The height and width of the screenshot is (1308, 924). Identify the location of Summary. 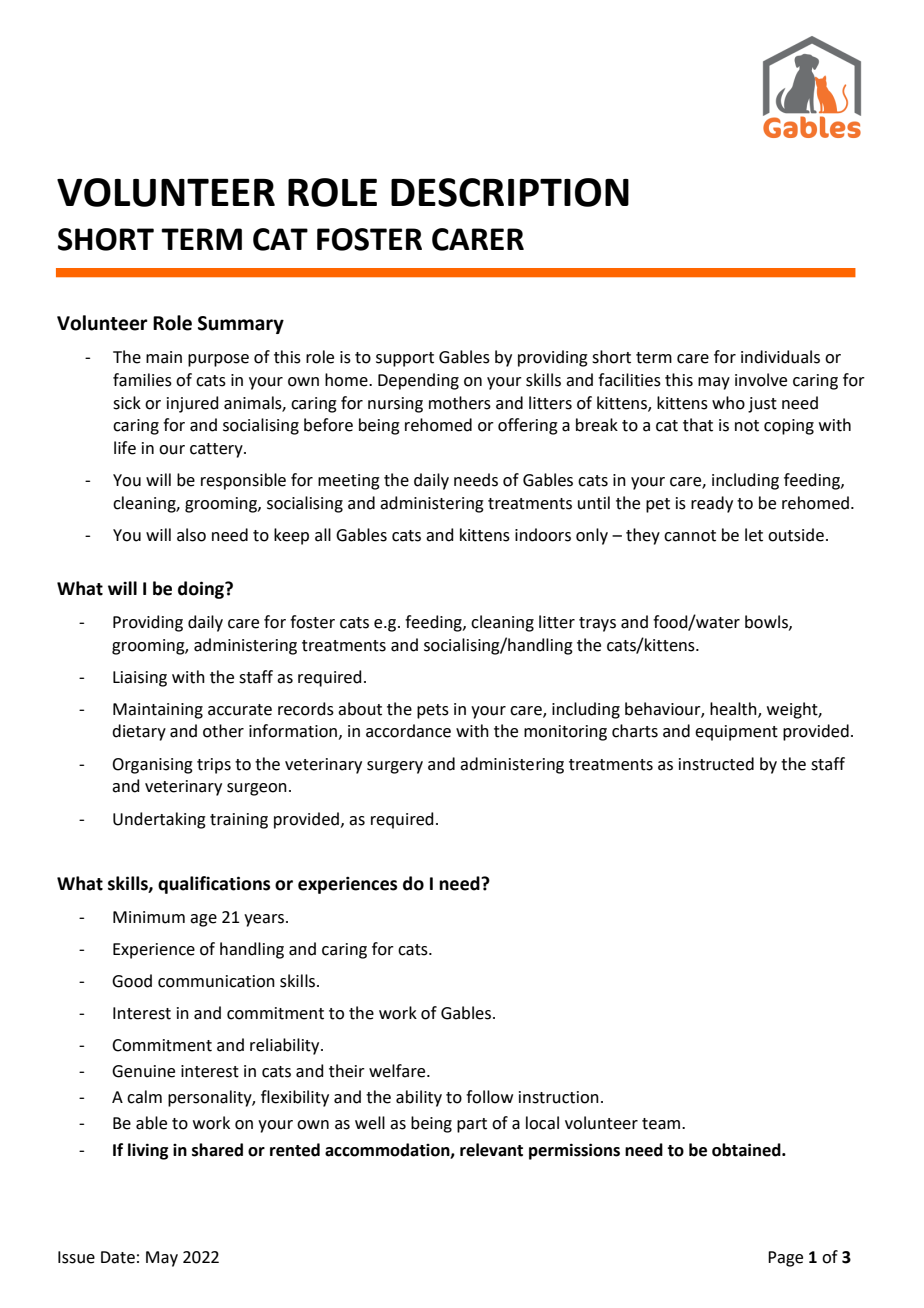
(241, 325).
